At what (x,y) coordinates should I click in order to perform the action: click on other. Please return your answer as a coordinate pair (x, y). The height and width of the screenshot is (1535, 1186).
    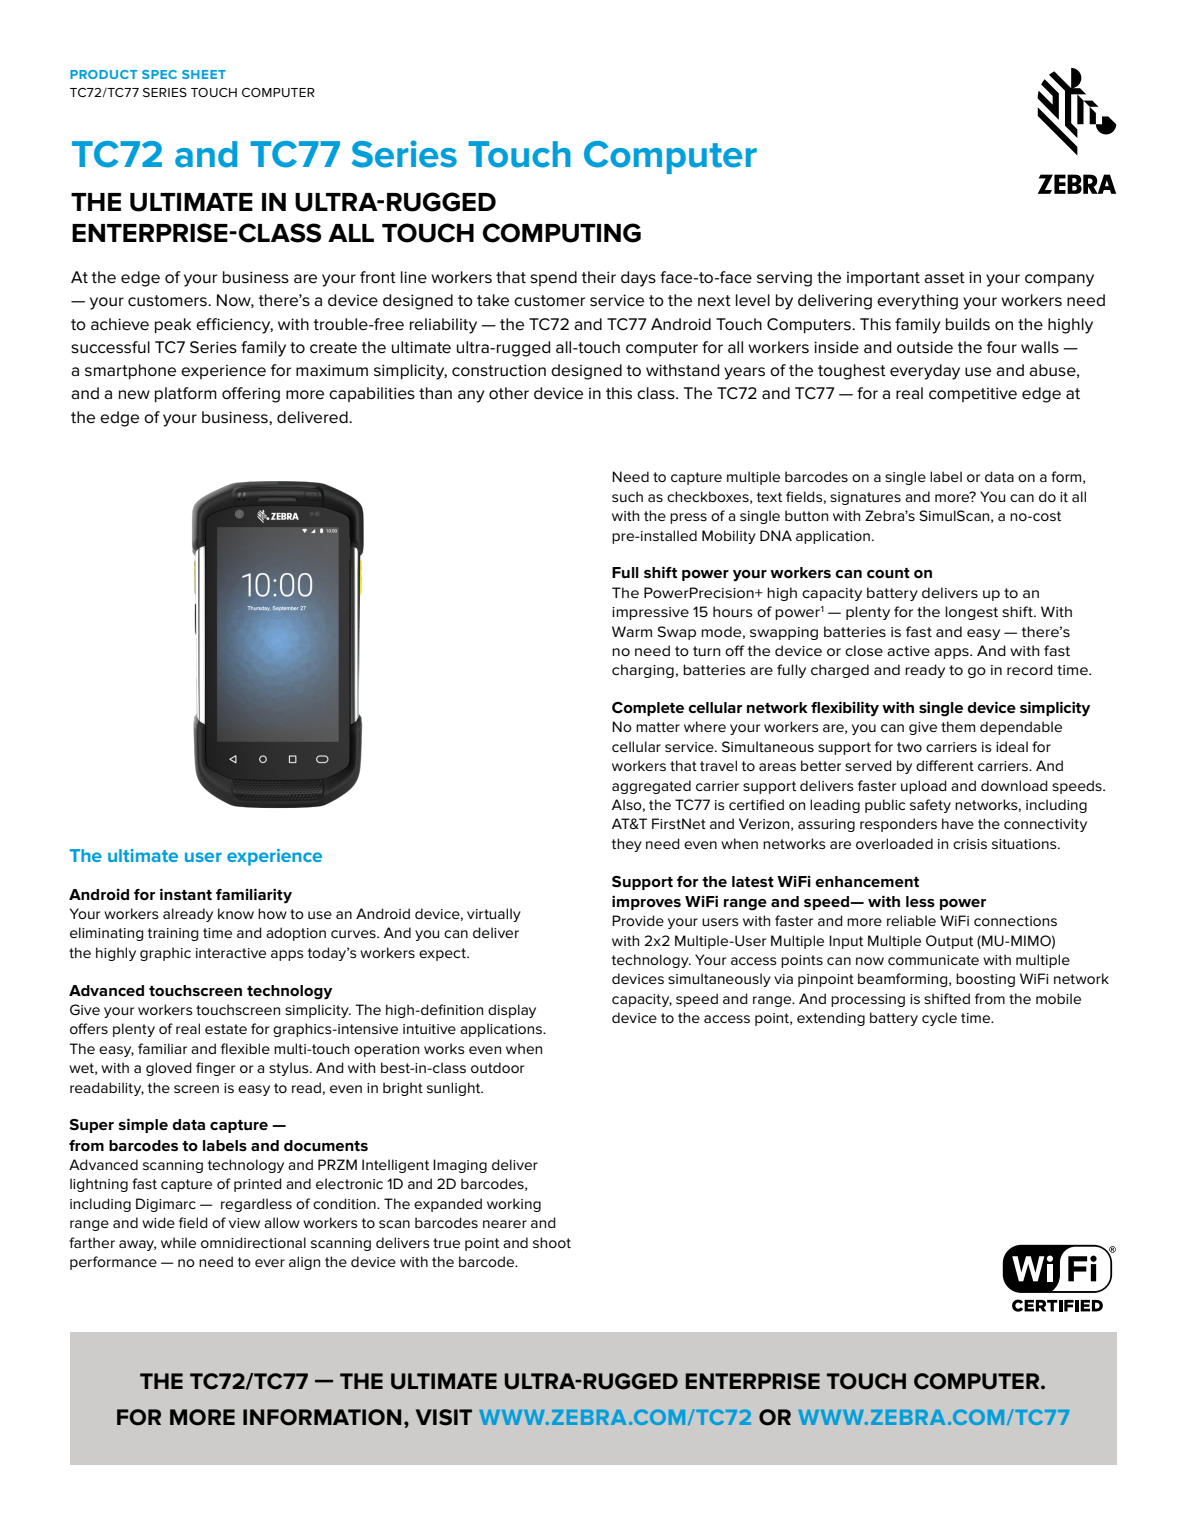
    Looking at the image, I should click on (509, 393).
